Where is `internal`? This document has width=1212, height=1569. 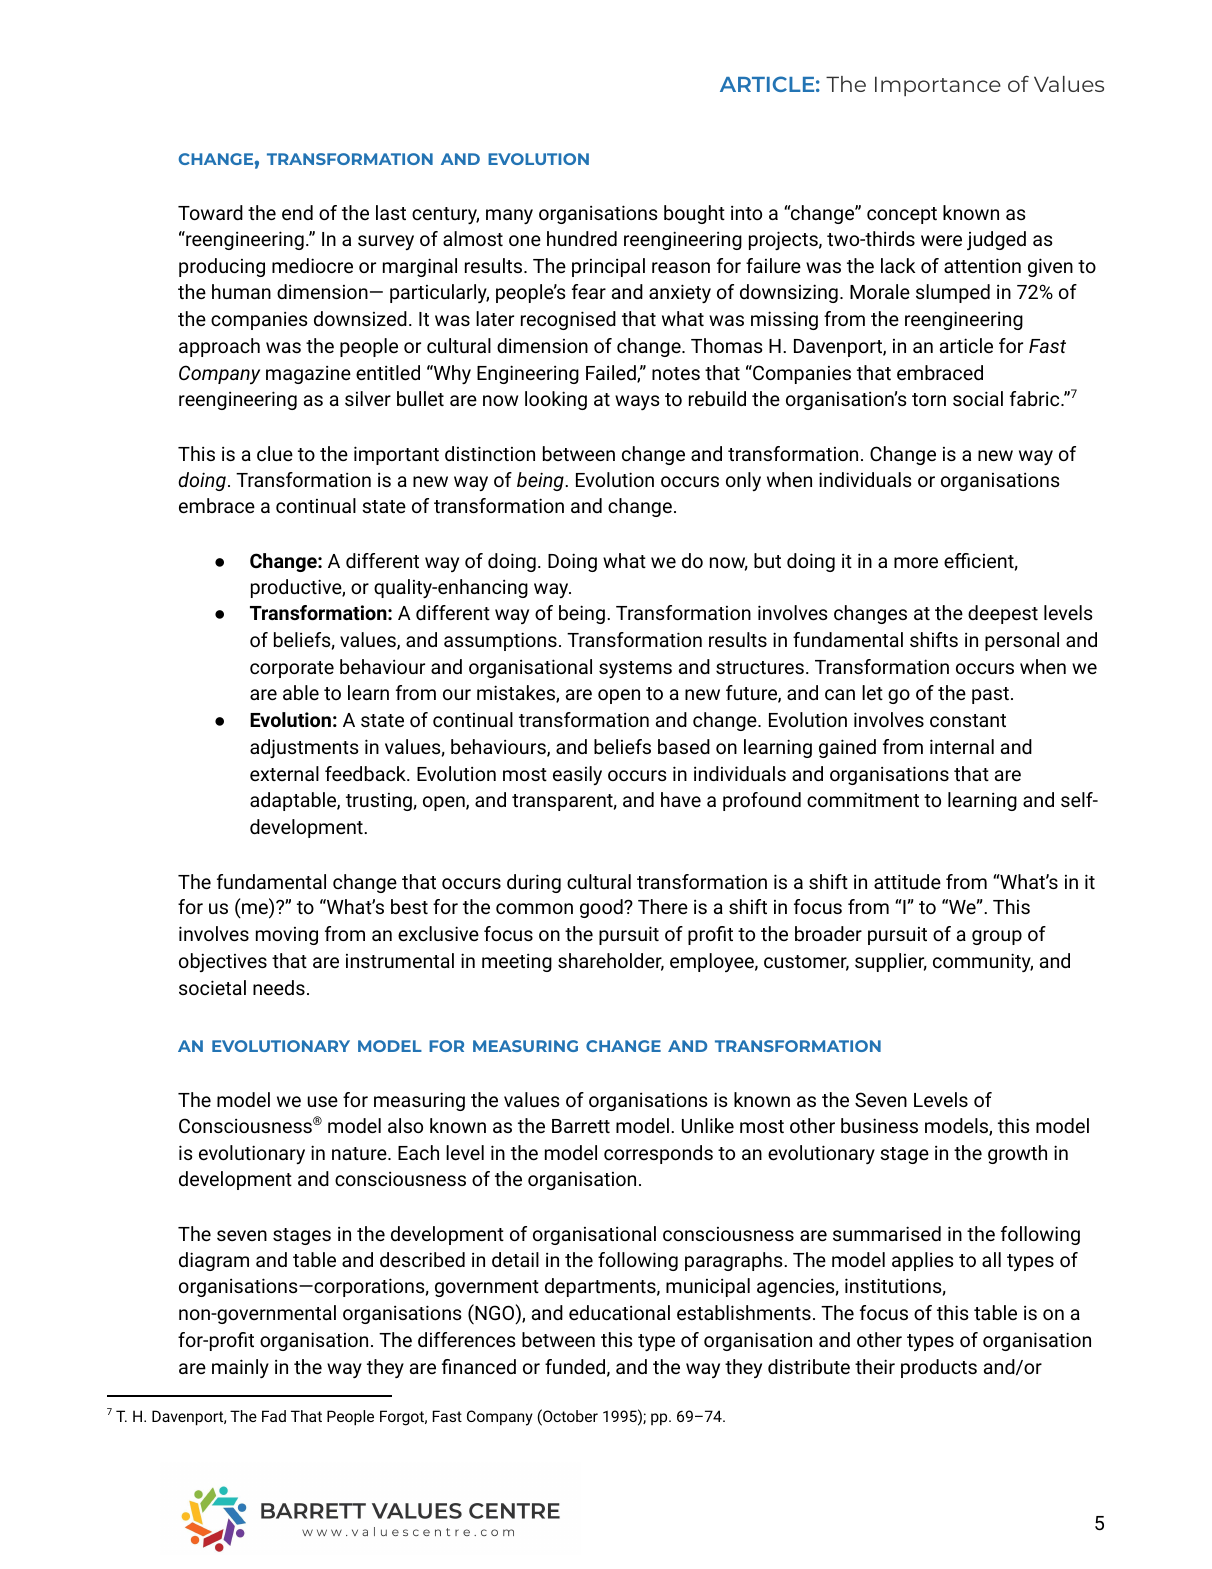
internal is located at coordinates (962, 746).
